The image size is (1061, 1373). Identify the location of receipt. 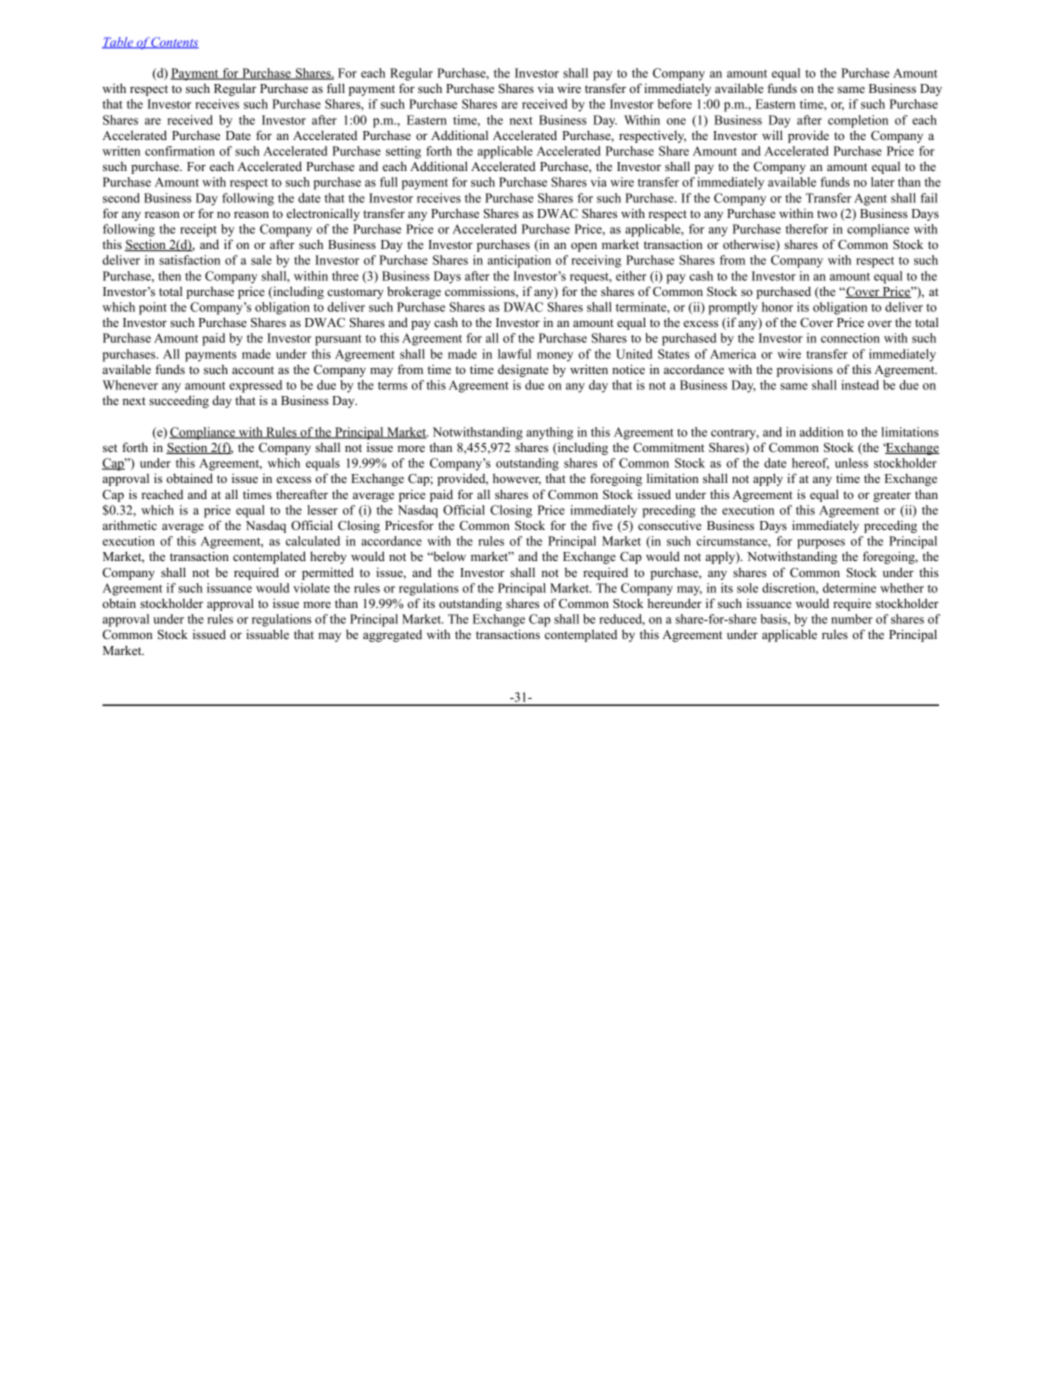
(198, 230).
